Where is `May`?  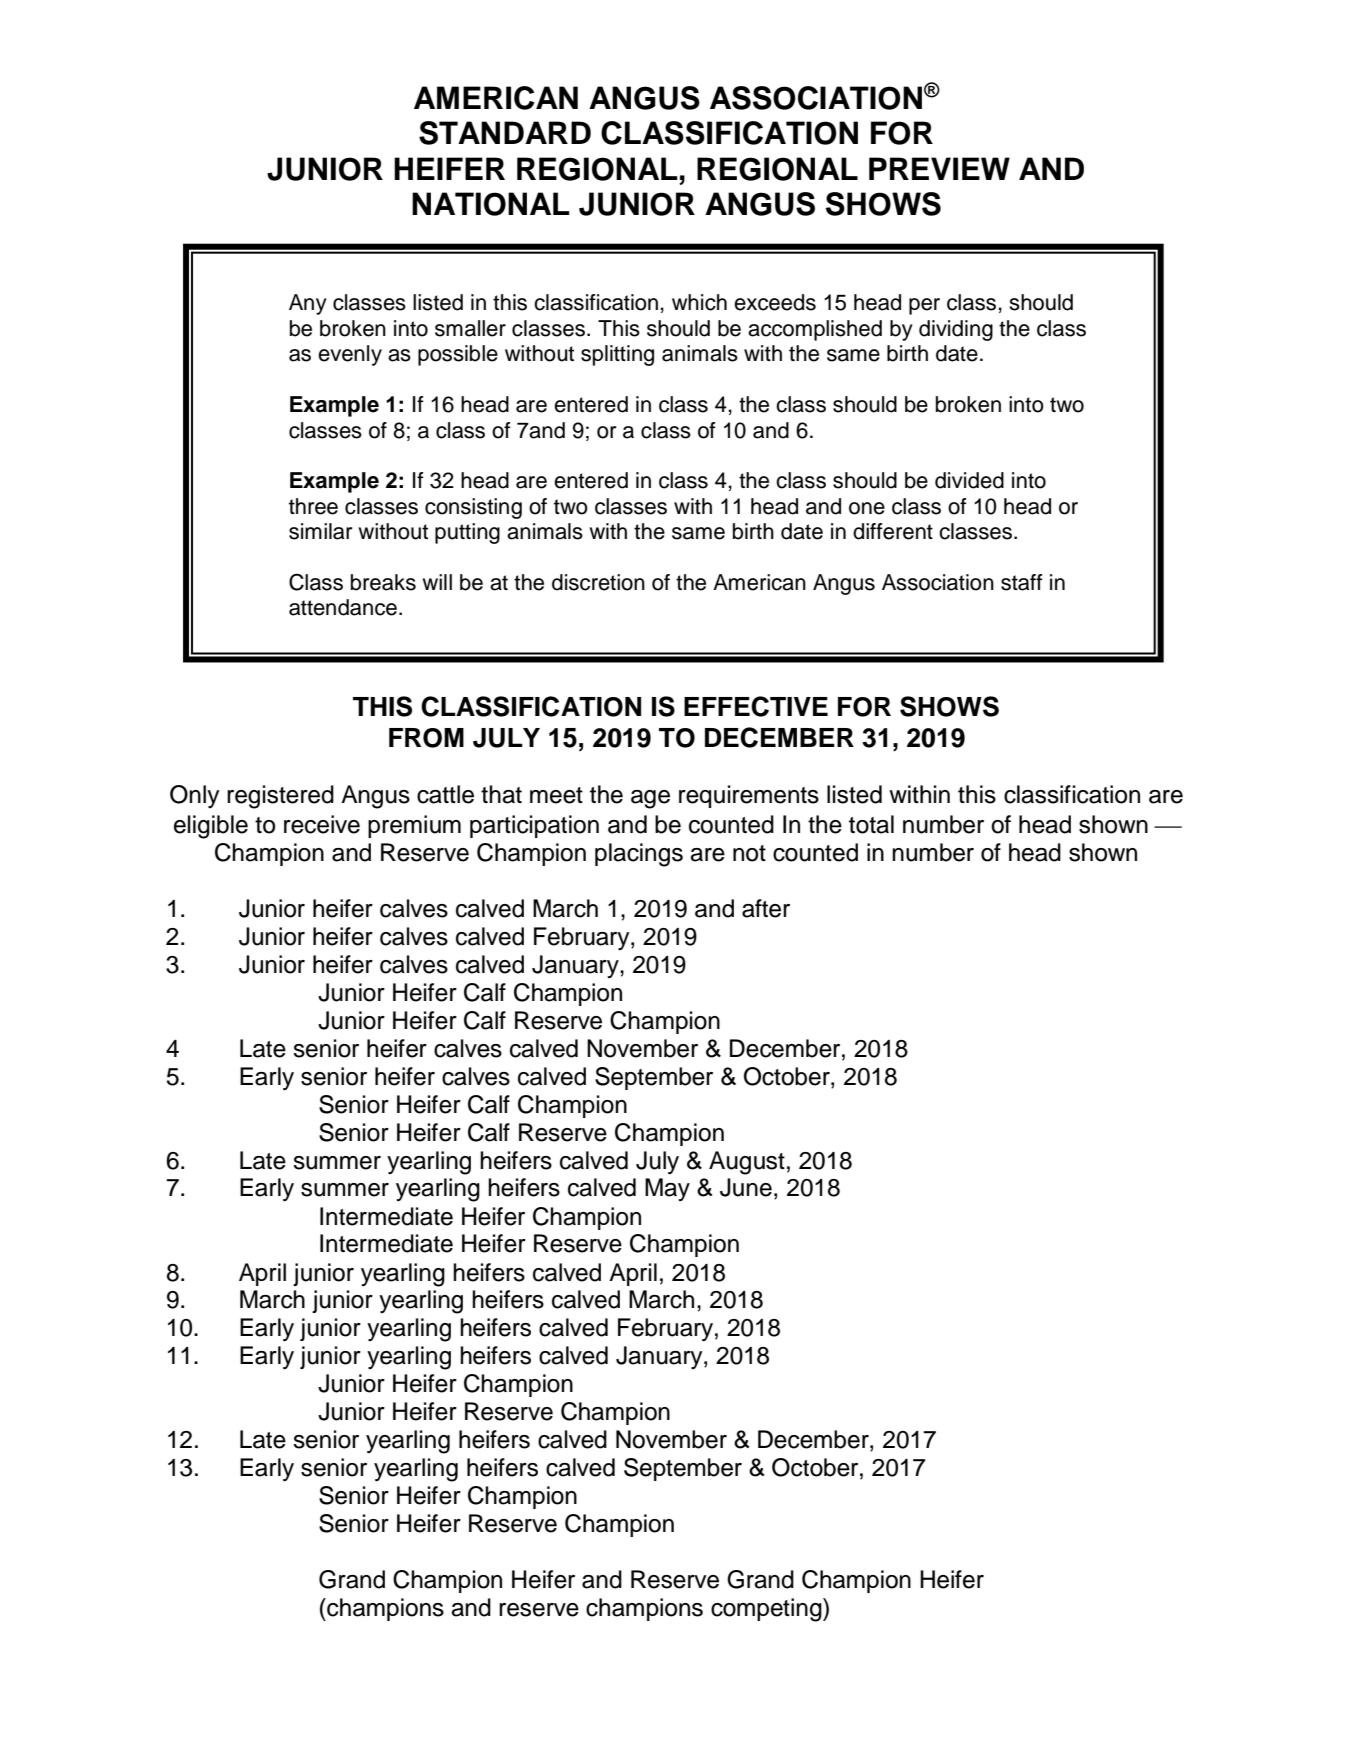 May is located at coordinates (667, 1189).
